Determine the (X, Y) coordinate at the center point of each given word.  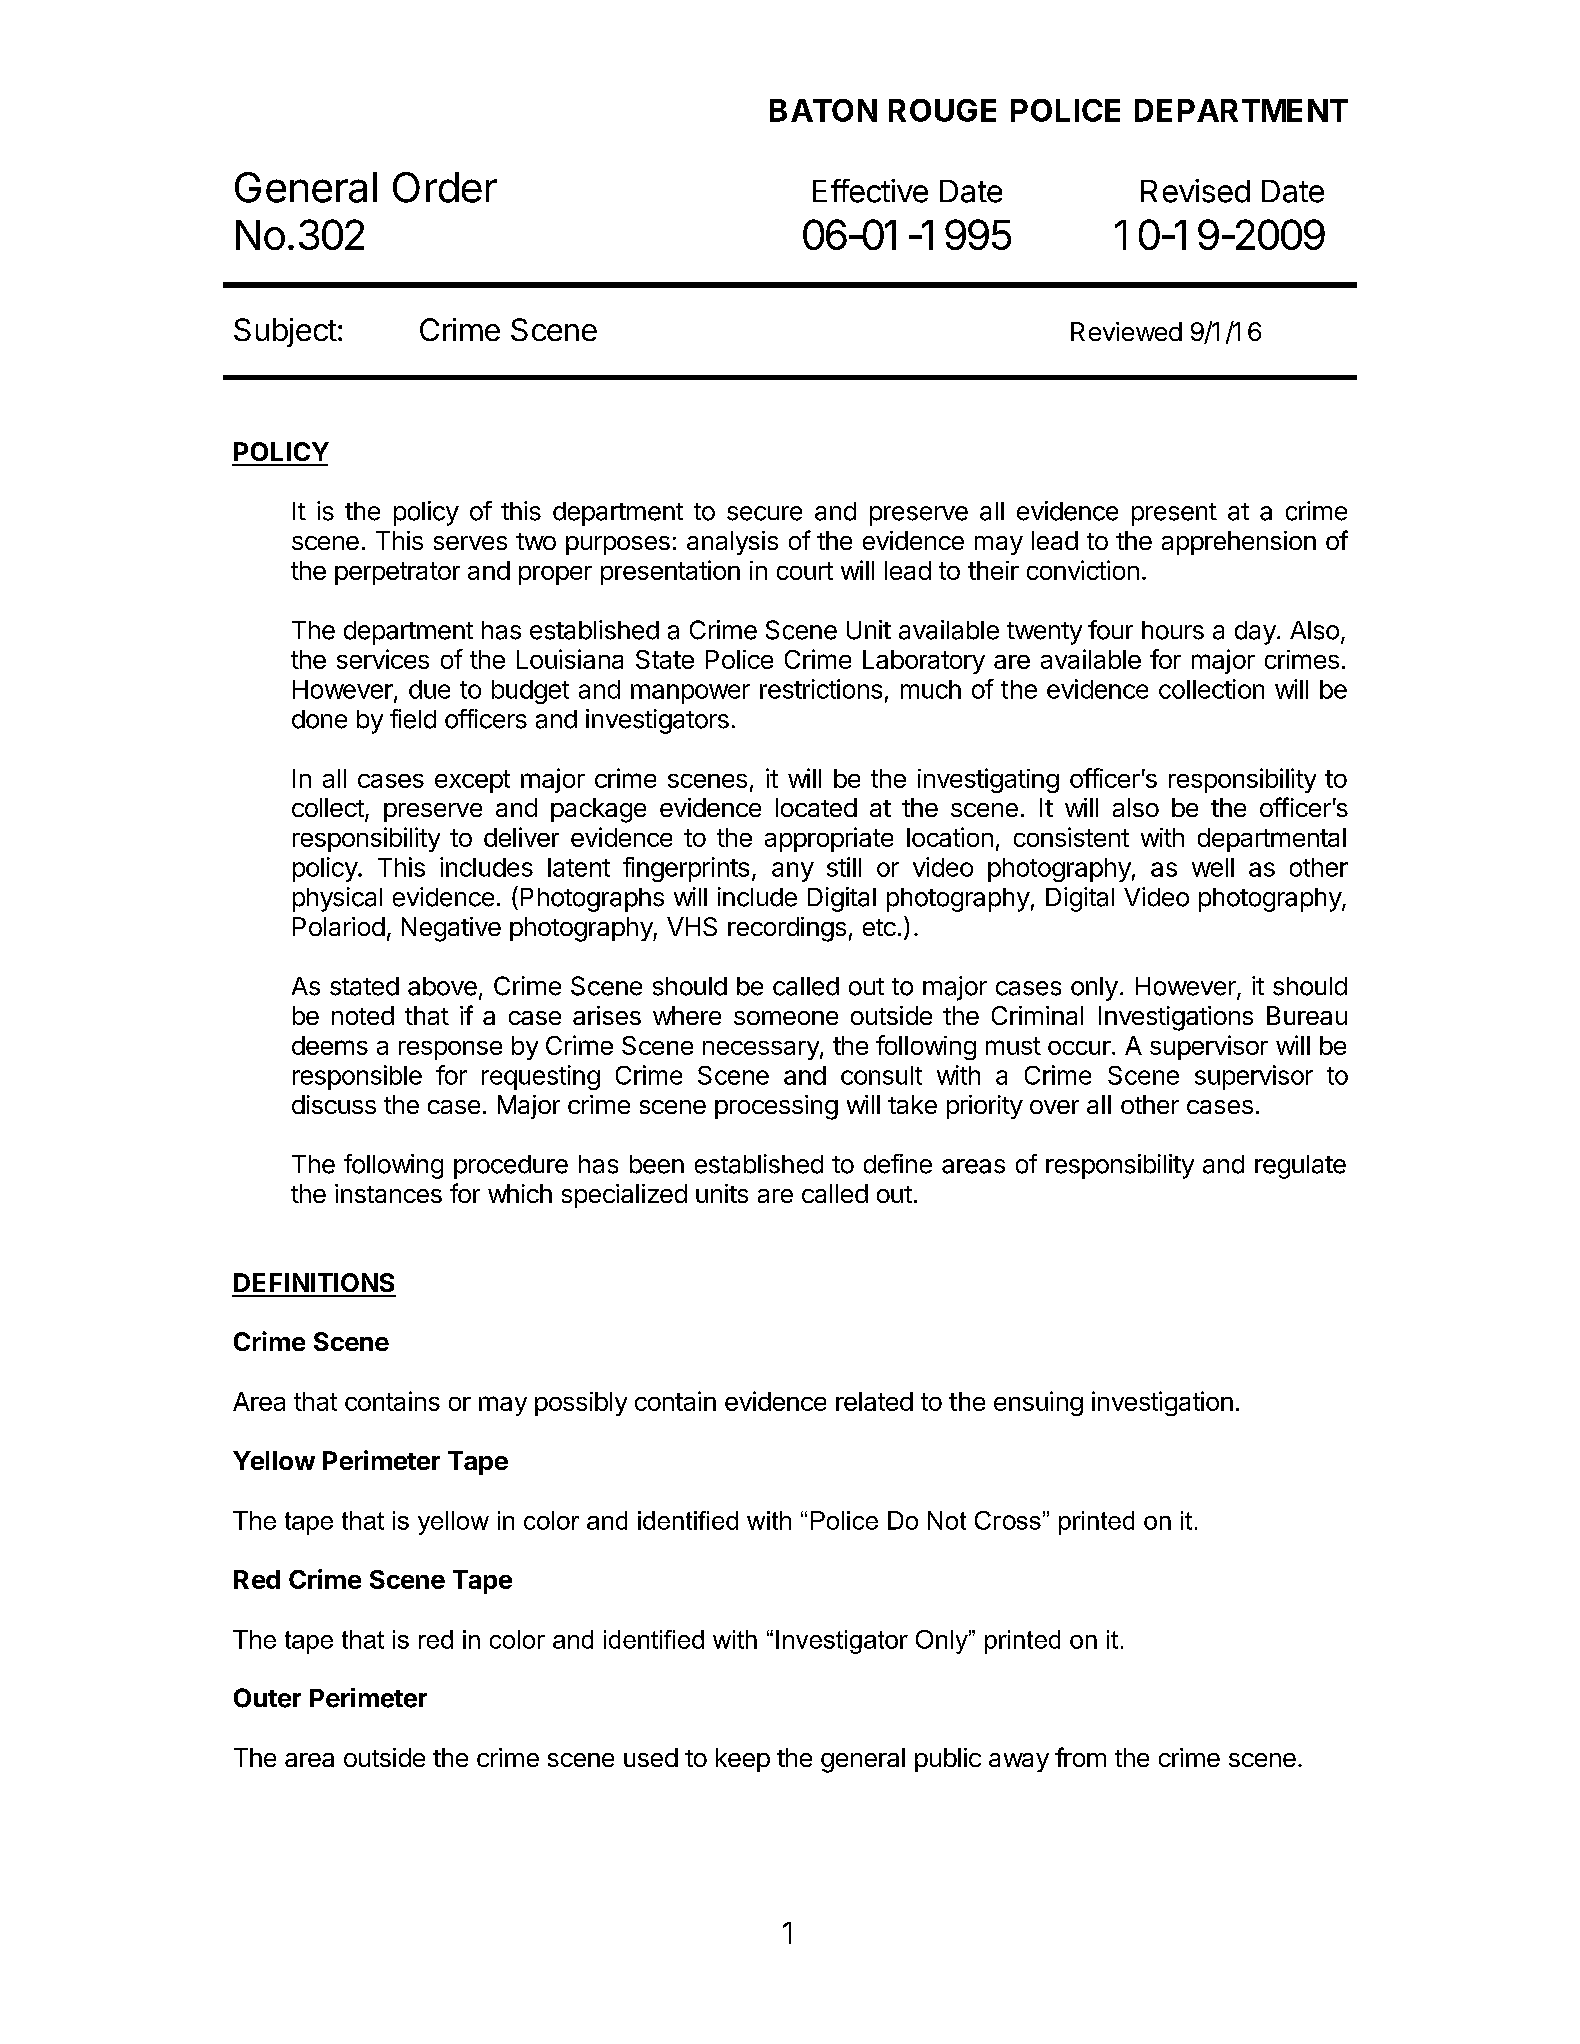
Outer (267, 1698)
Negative (451, 929)
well (1213, 867)
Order (445, 187)
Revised (1195, 191)
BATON (823, 110)
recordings (787, 929)
